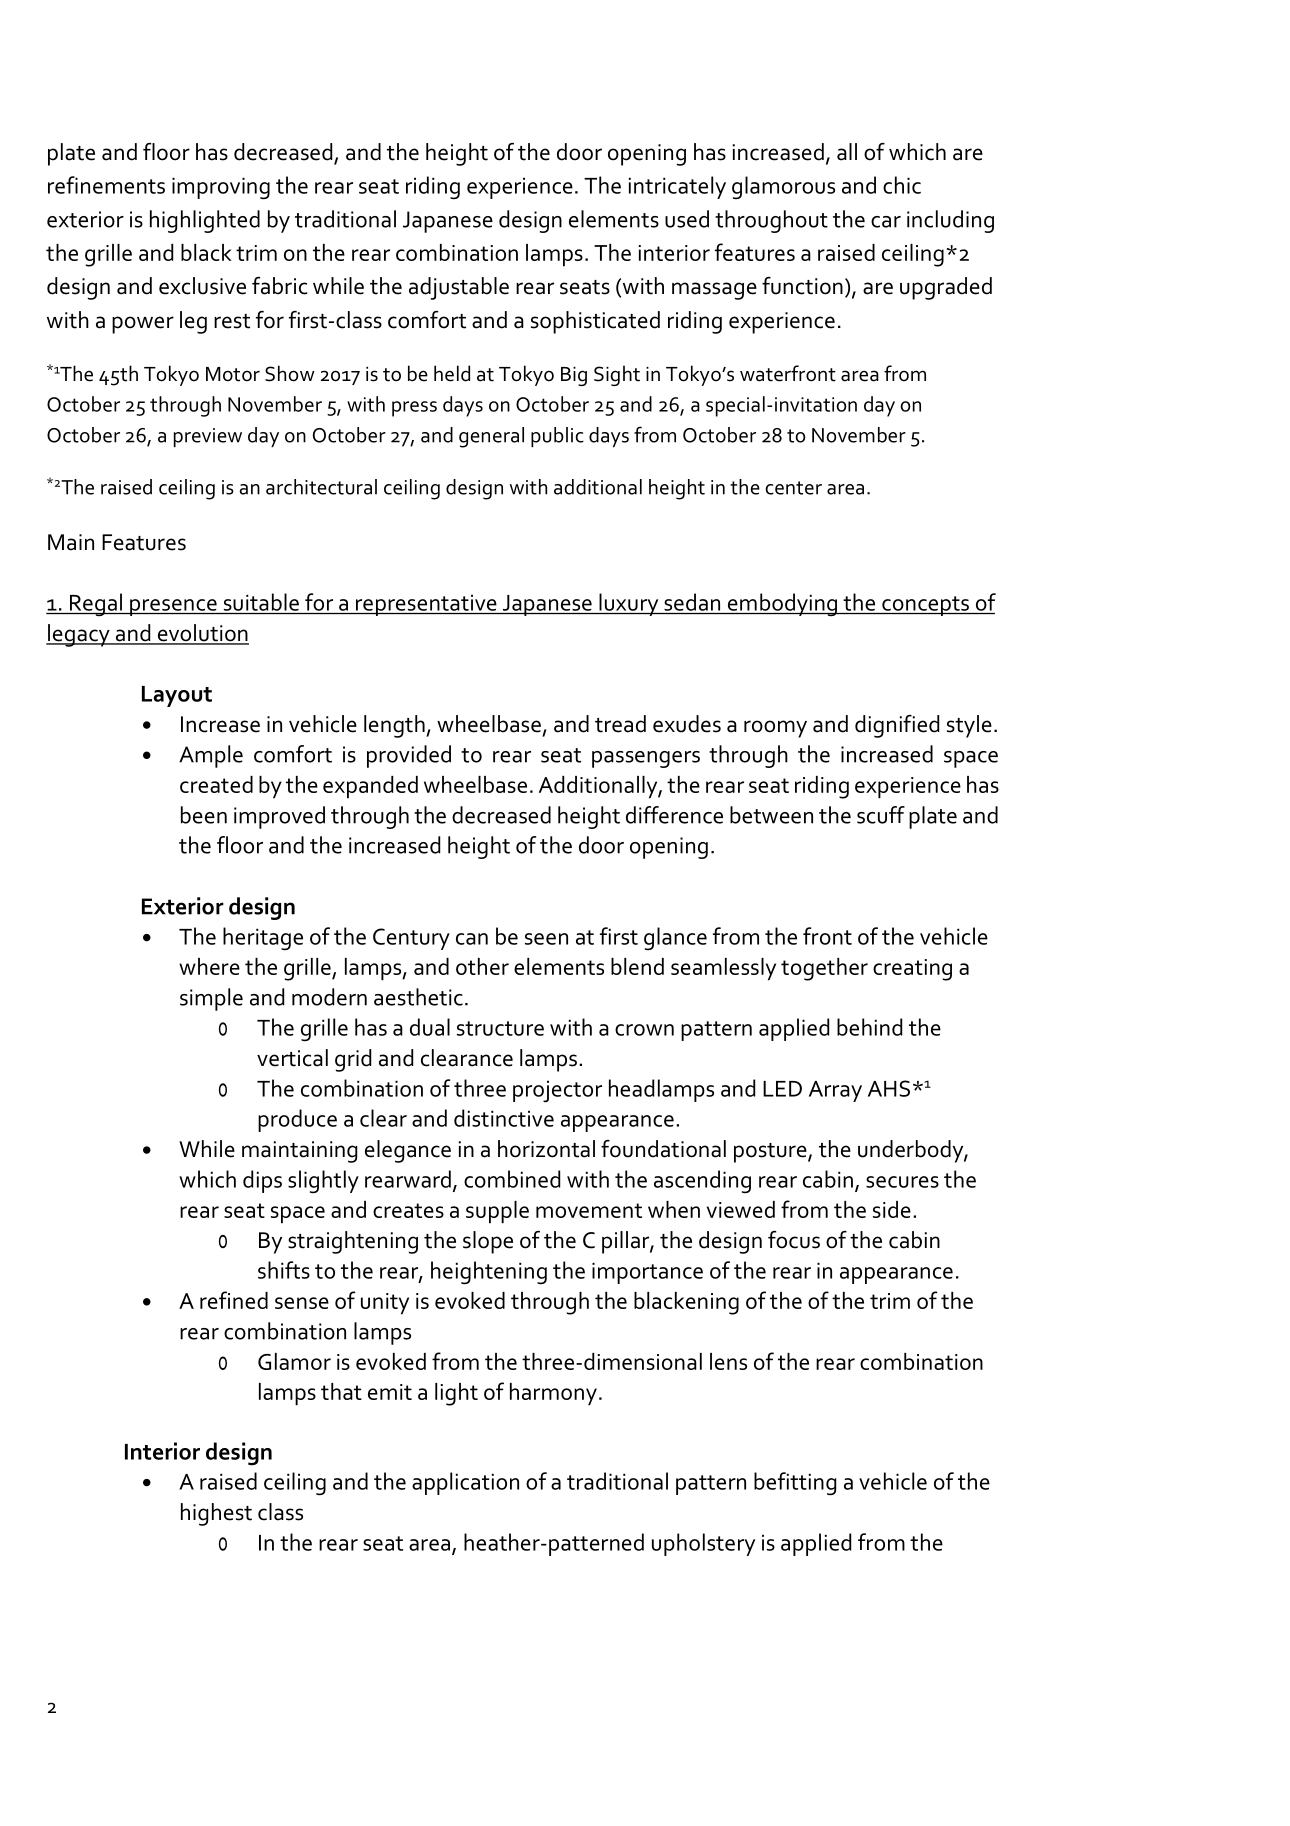 The height and width of the page is (1826, 1290). Describe the element at coordinates (216, 1514) in the page. I see `highest` at that location.
